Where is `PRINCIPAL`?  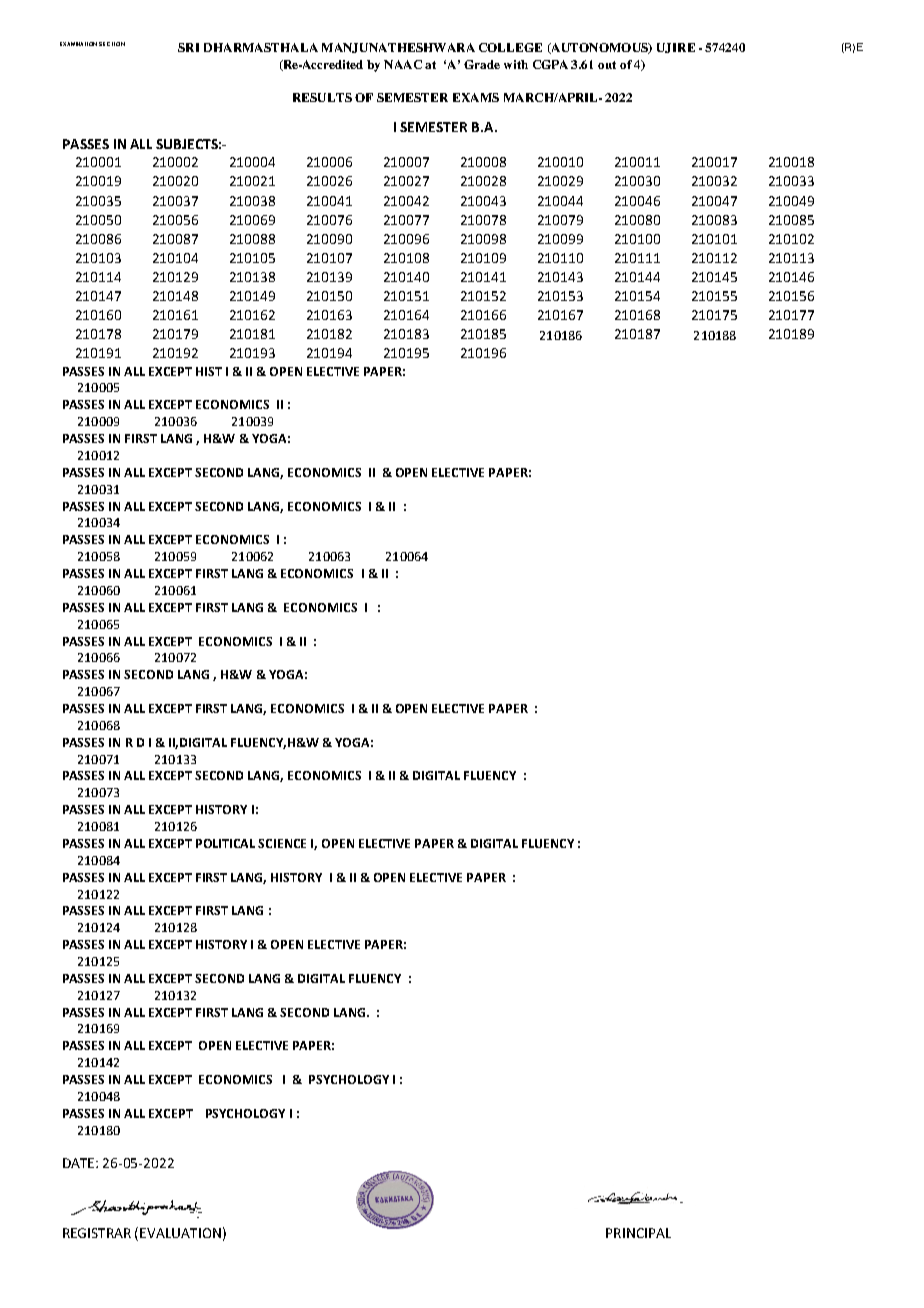 PRINCIPAL is located at coordinates (638, 1233).
